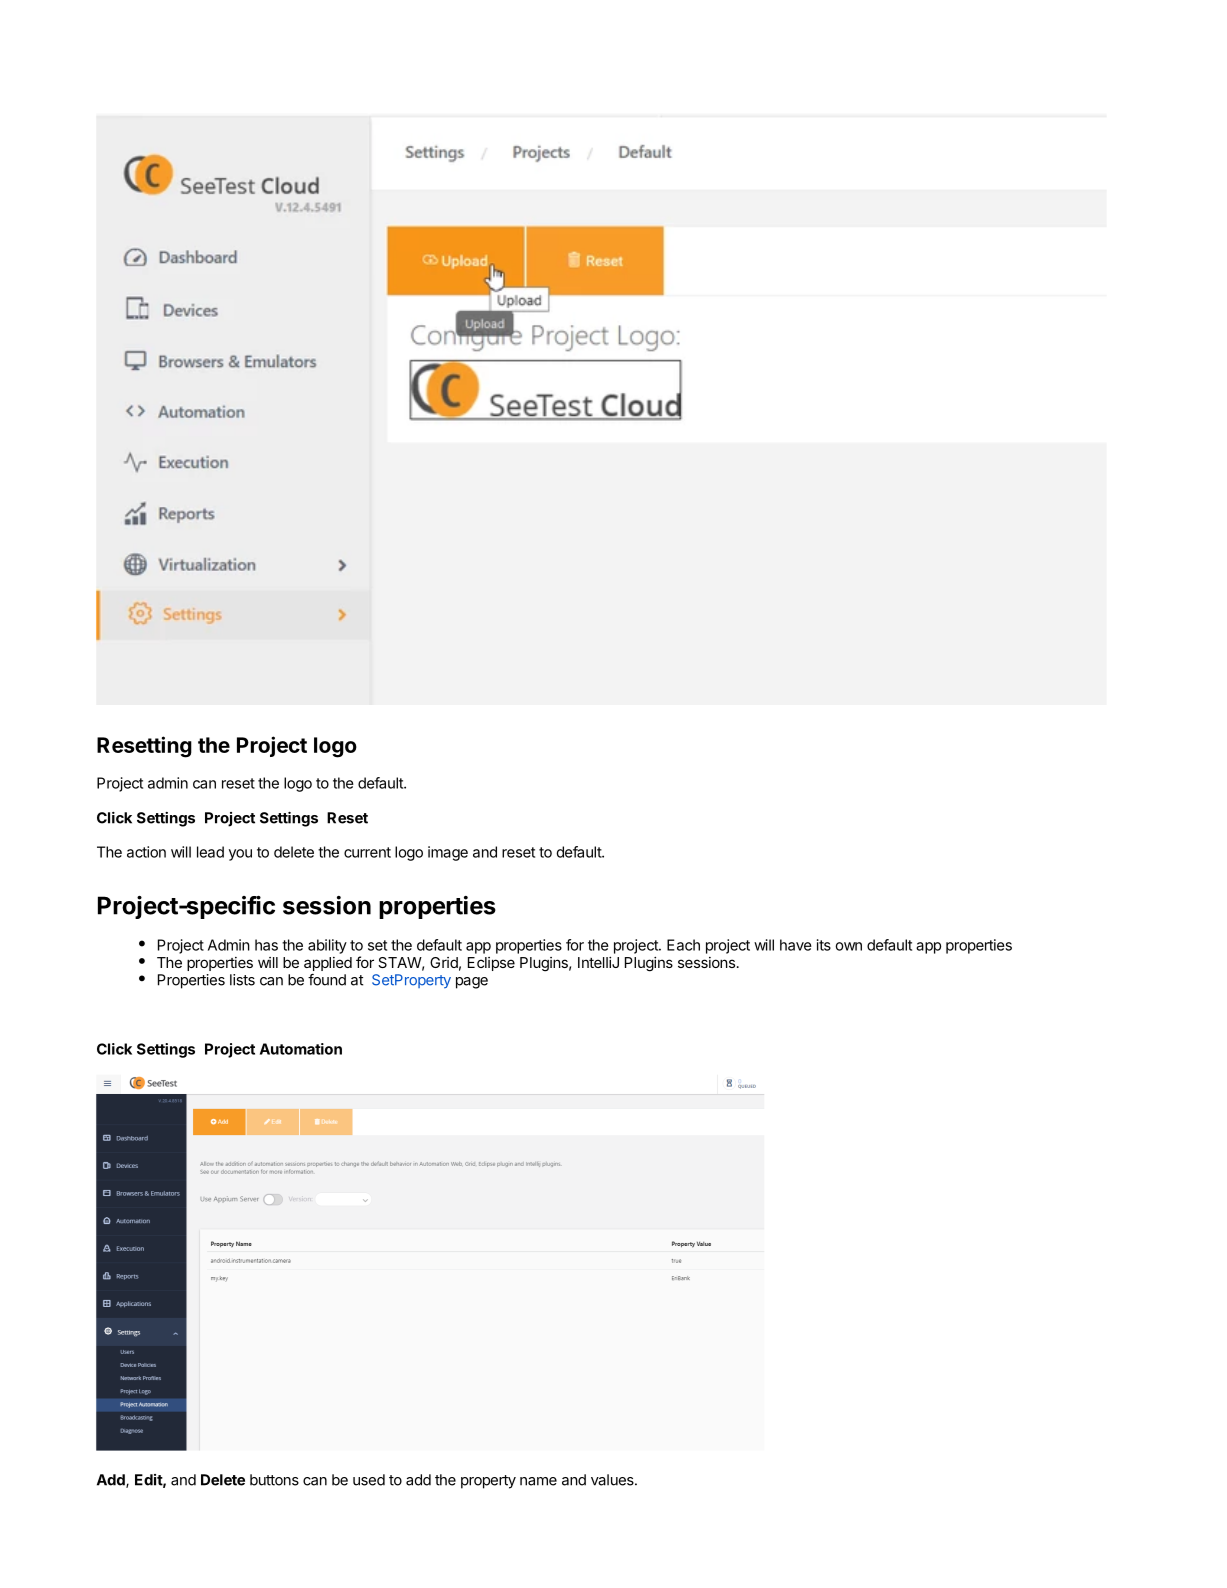  I want to click on name, so click(538, 1481).
